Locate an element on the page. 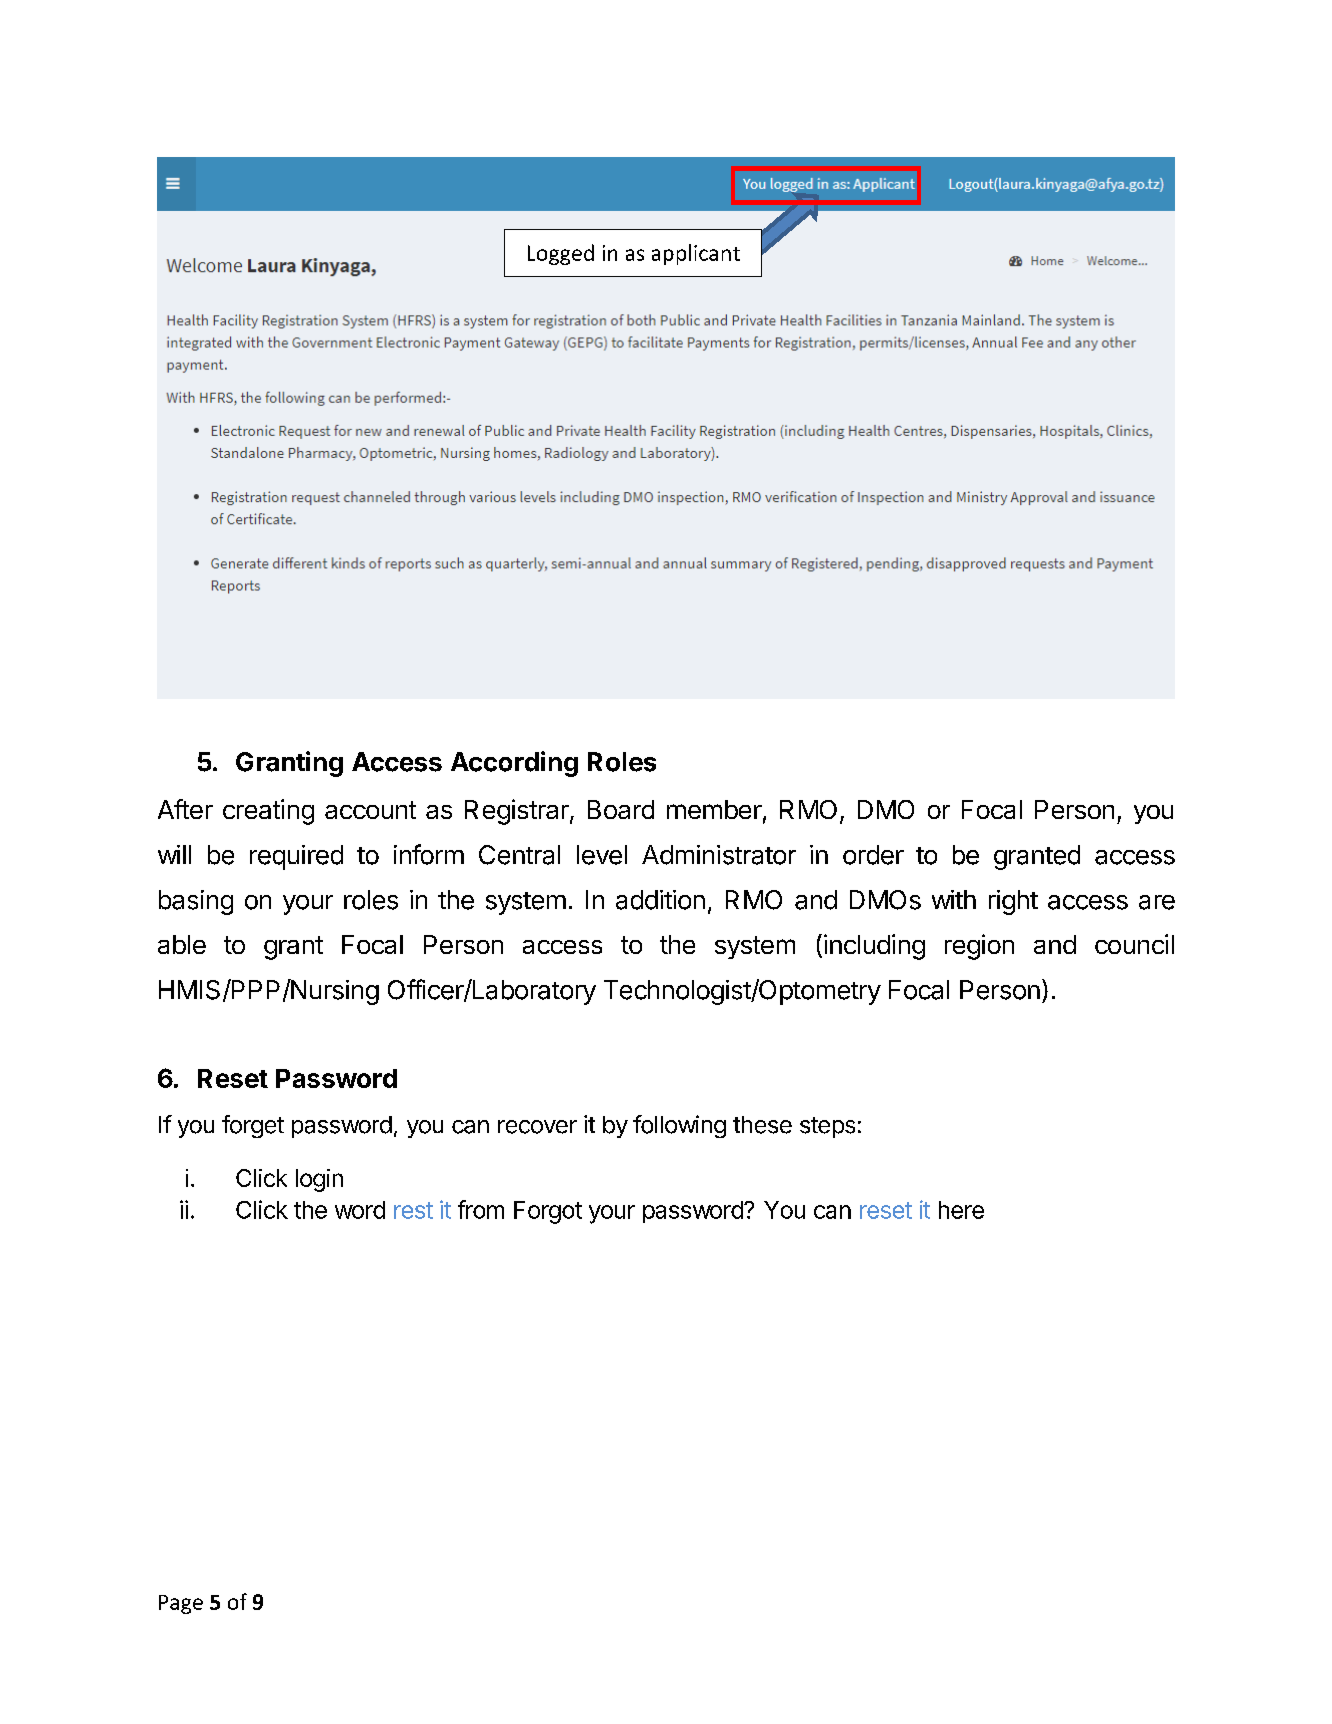 The width and height of the page is (1332, 1724). creating is located at coordinates (268, 812).
